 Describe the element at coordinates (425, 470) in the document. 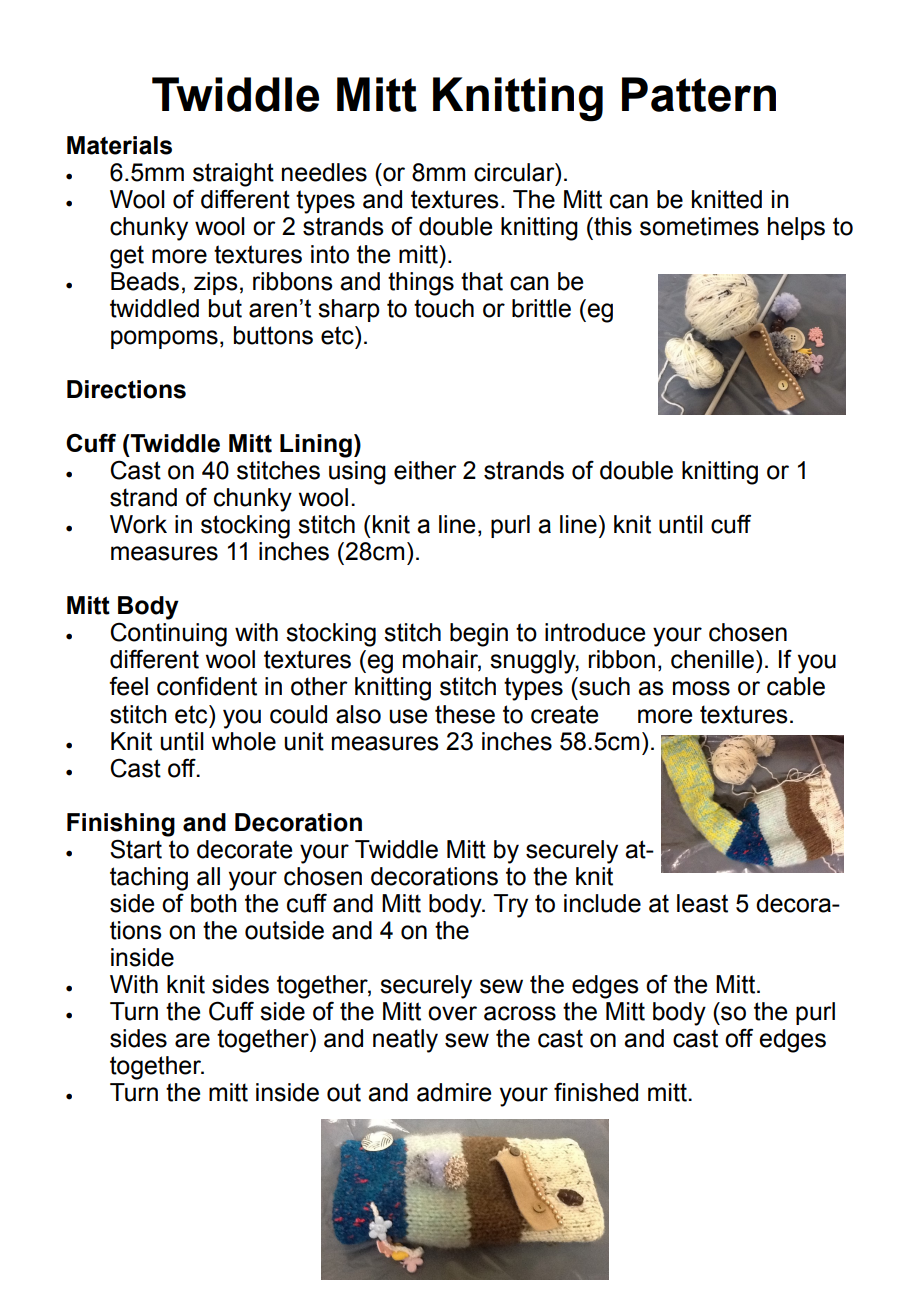

I see `either` at that location.
